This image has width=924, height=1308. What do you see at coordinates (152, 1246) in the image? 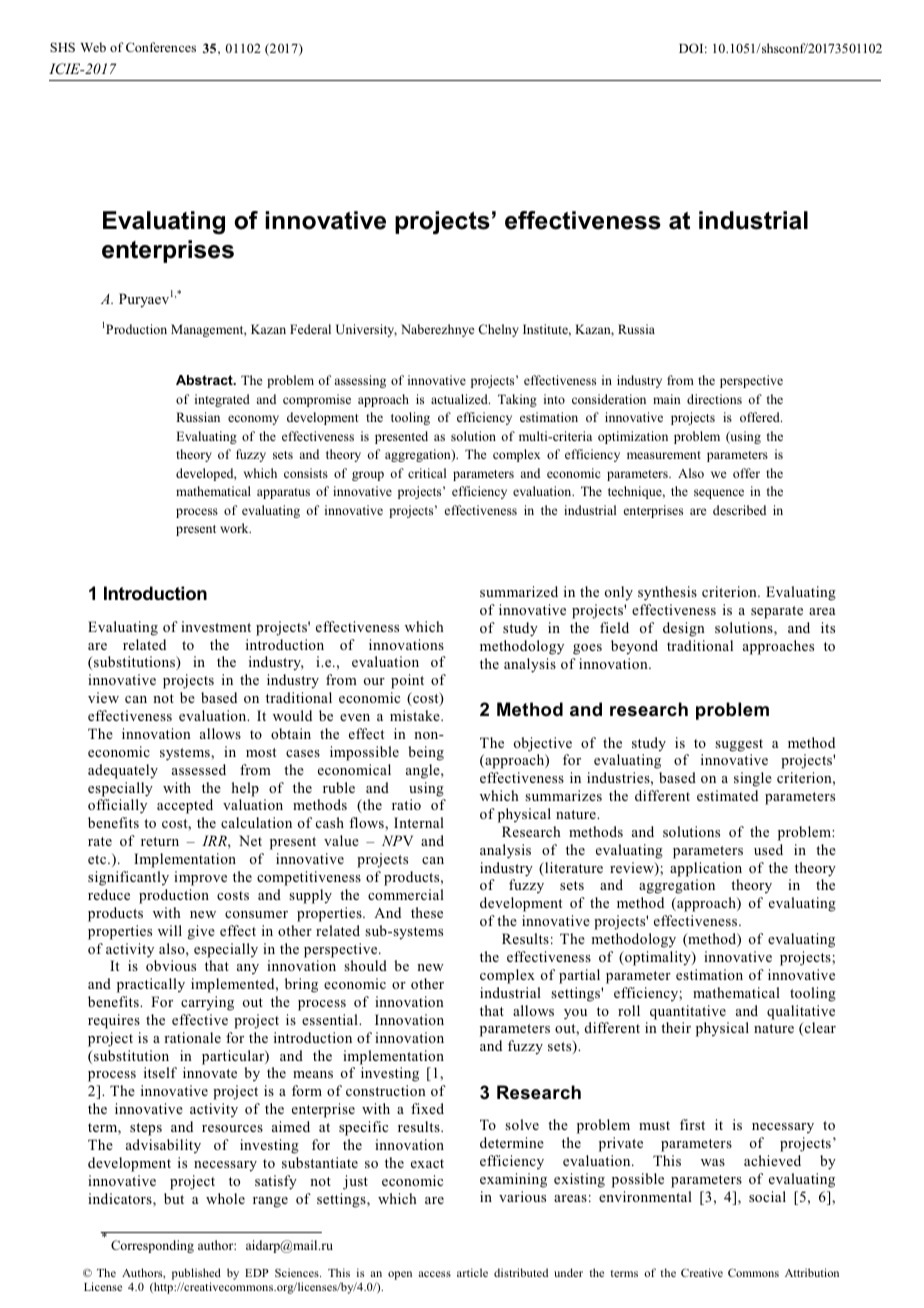
I see `Corresponding` at bounding box center [152, 1246].
